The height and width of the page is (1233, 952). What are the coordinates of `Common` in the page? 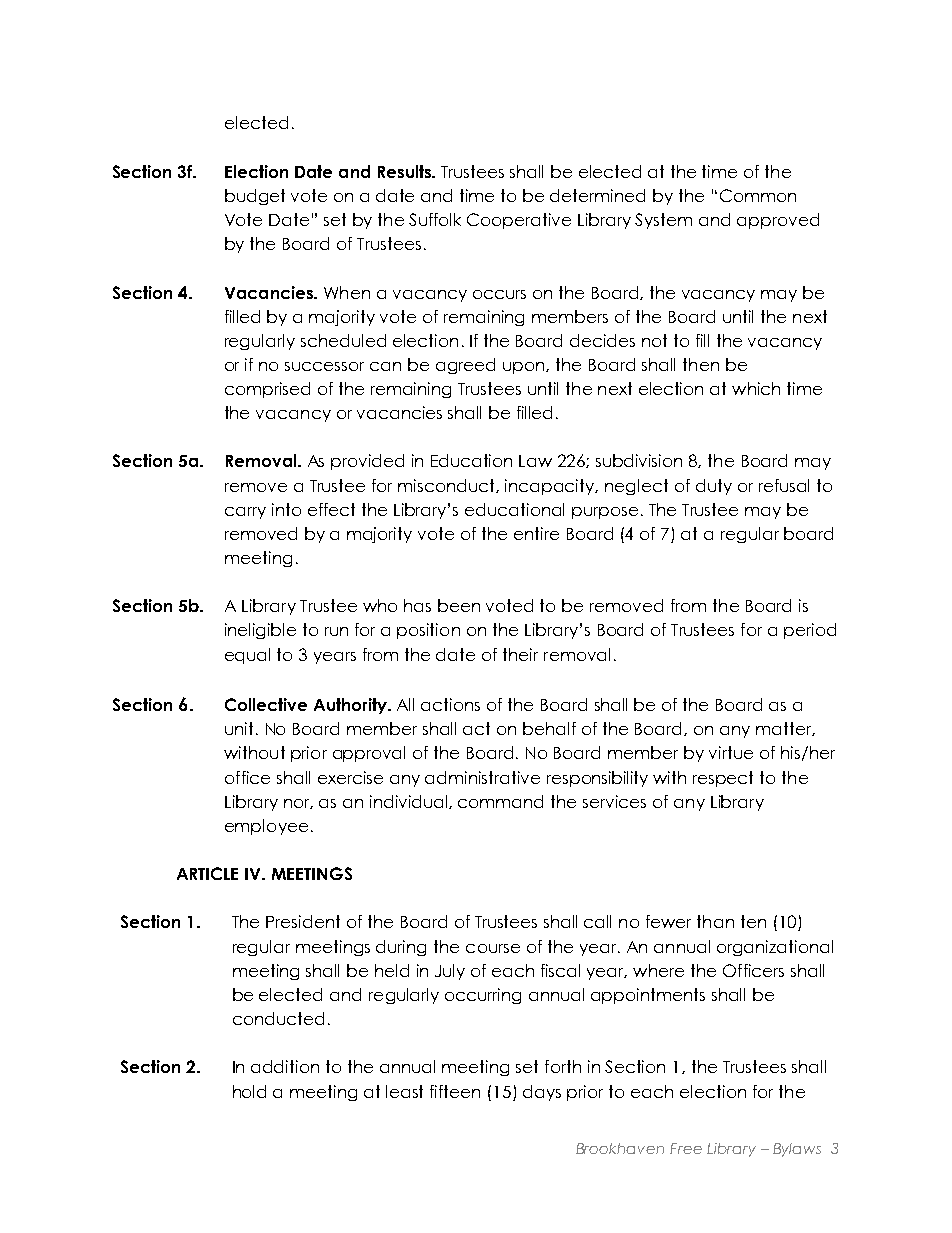 It's located at (758, 195).
